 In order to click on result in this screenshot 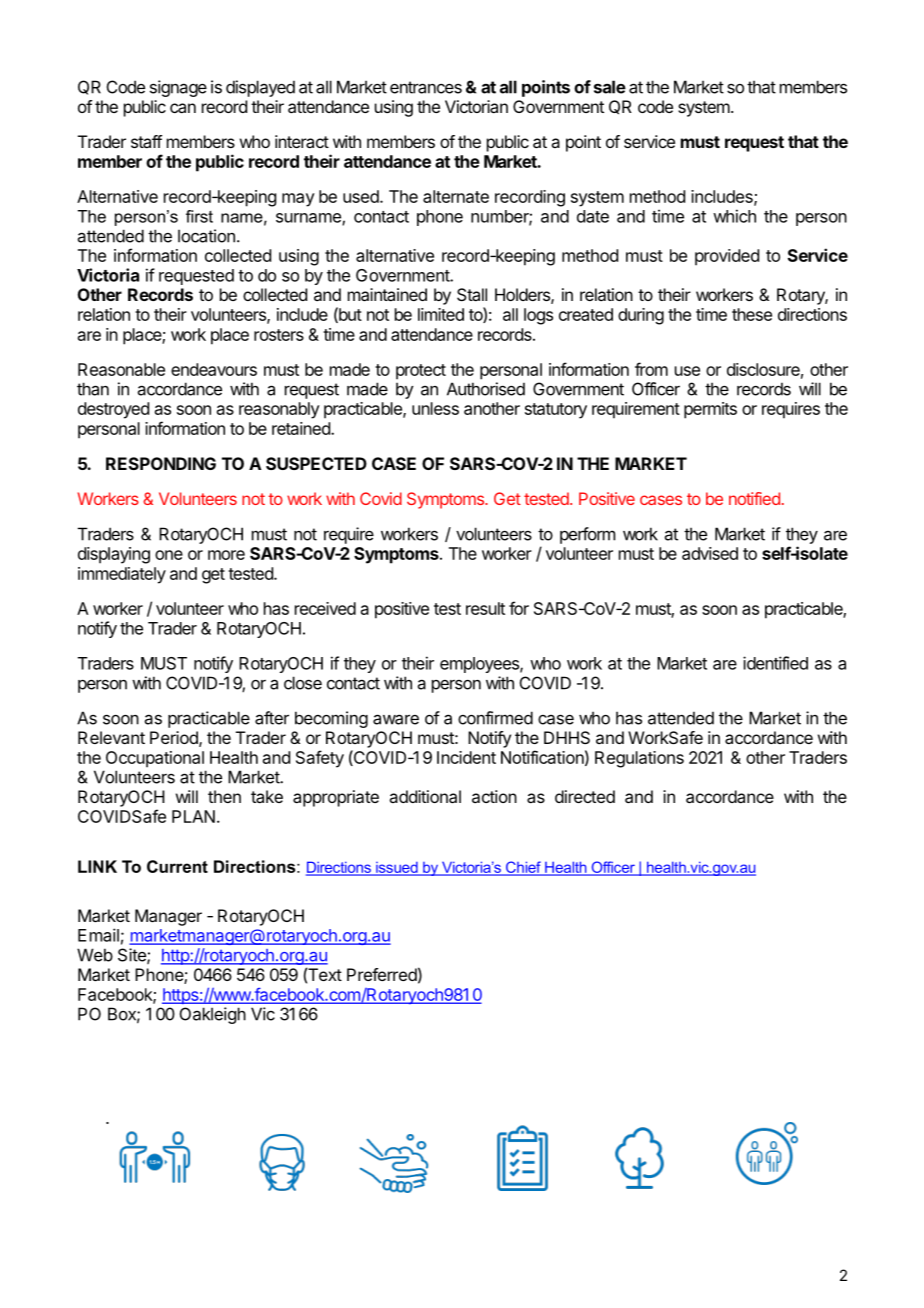, I will do `click(485, 608)`.
